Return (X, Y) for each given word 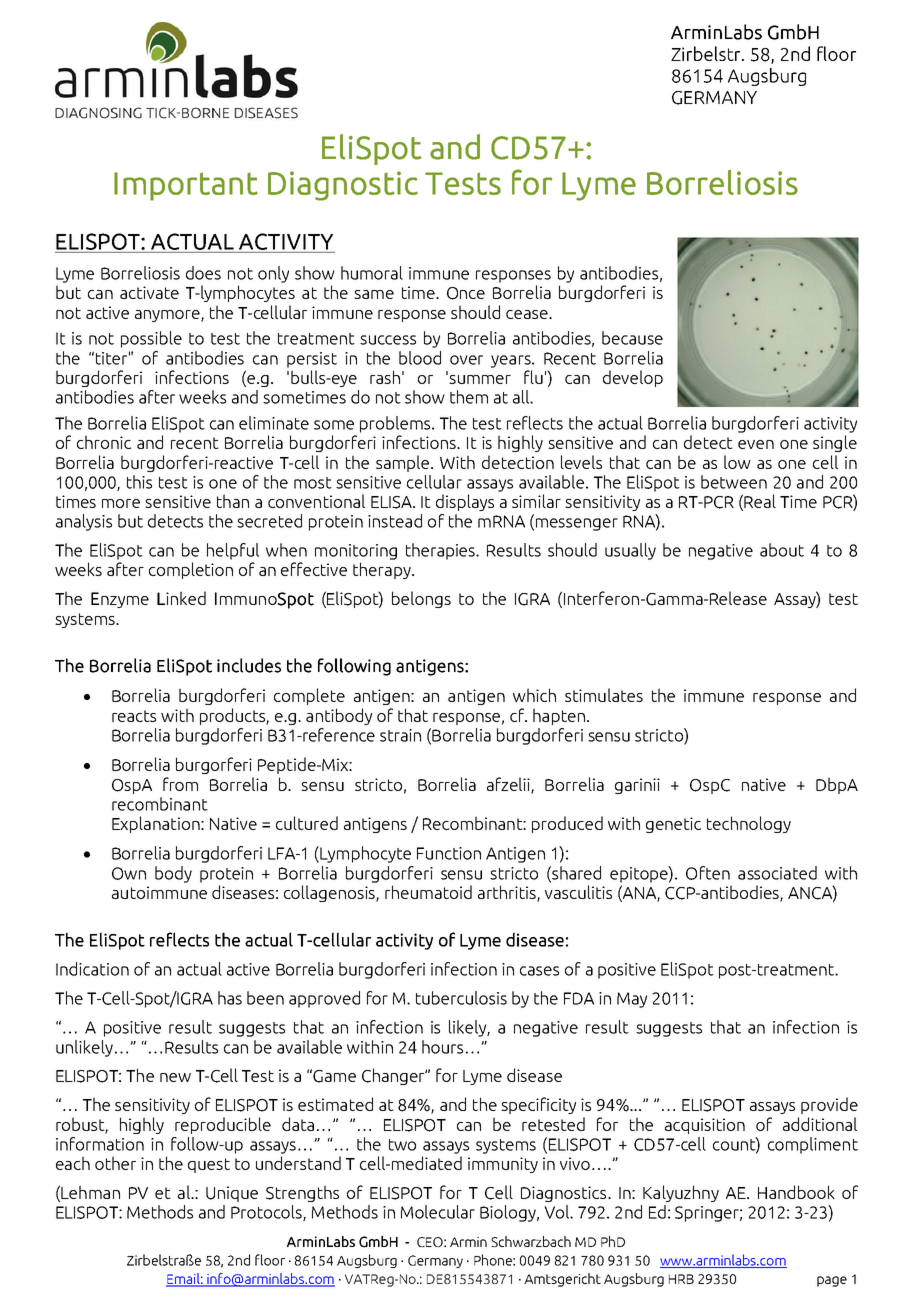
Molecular (438, 1212)
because (632, 338)
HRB (681, 1279)
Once (466, 293)
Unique (232, 1194)
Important (186, 186)
